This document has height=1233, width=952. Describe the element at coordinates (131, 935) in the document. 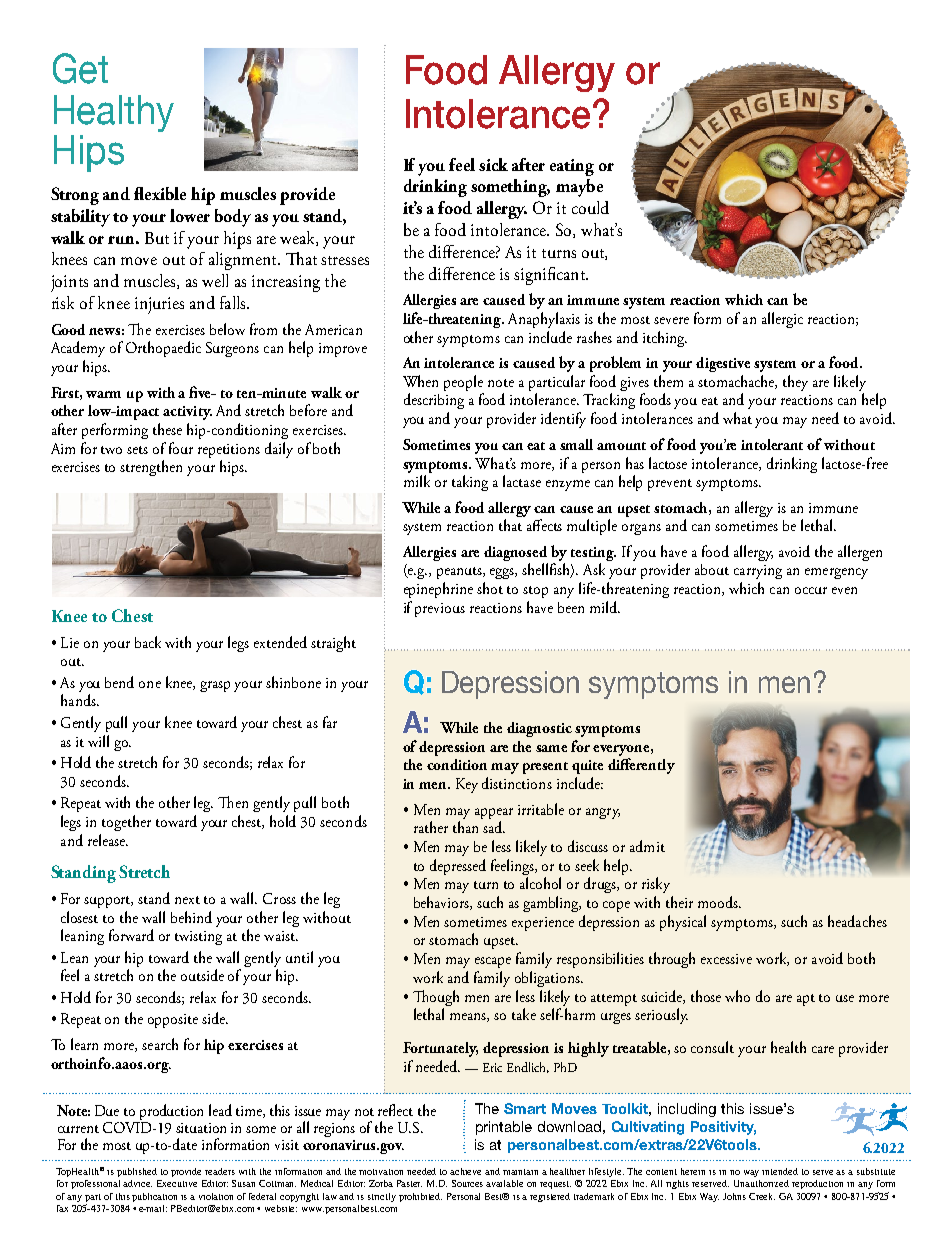

I see `forward` at that location.
